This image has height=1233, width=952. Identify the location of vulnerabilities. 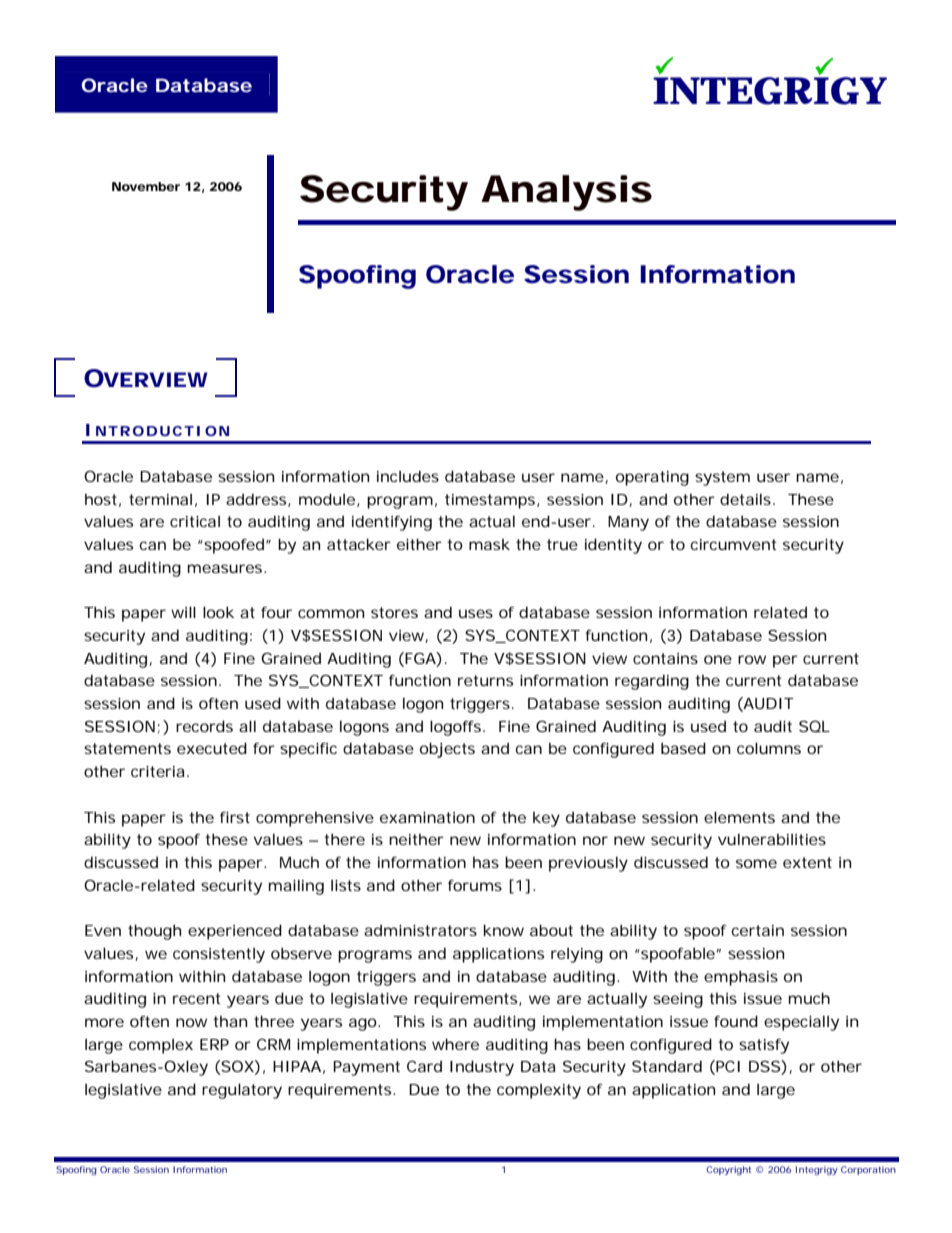
(772, 839).
